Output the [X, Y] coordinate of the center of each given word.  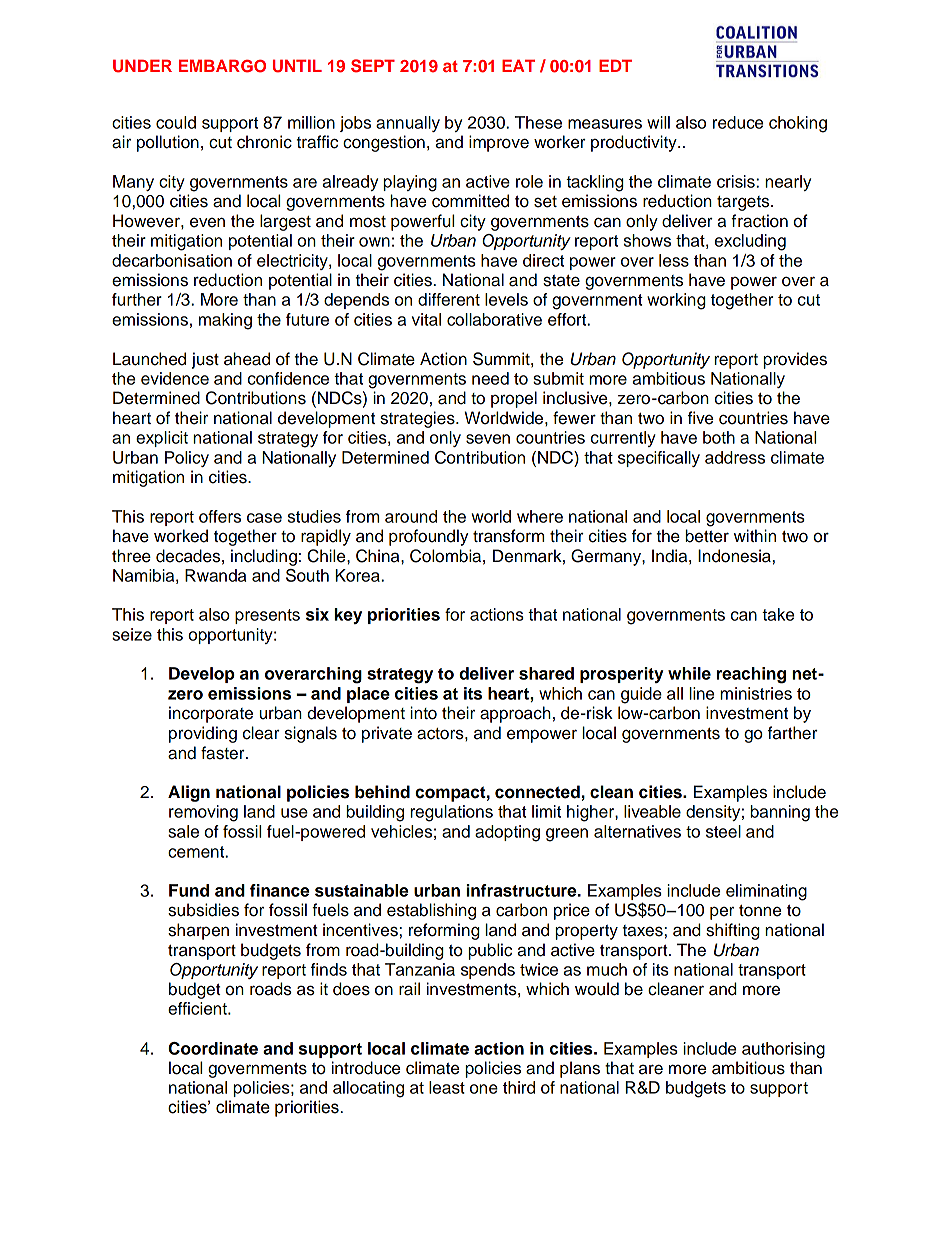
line [701, 693]
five [700, 418]
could [176, 122]
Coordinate [213, 1048]
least [447, 1087]
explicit [162, 439]
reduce [738, 122]
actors [441, 734]
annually [408, 124]
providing [203, 734]
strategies [418, 419]
